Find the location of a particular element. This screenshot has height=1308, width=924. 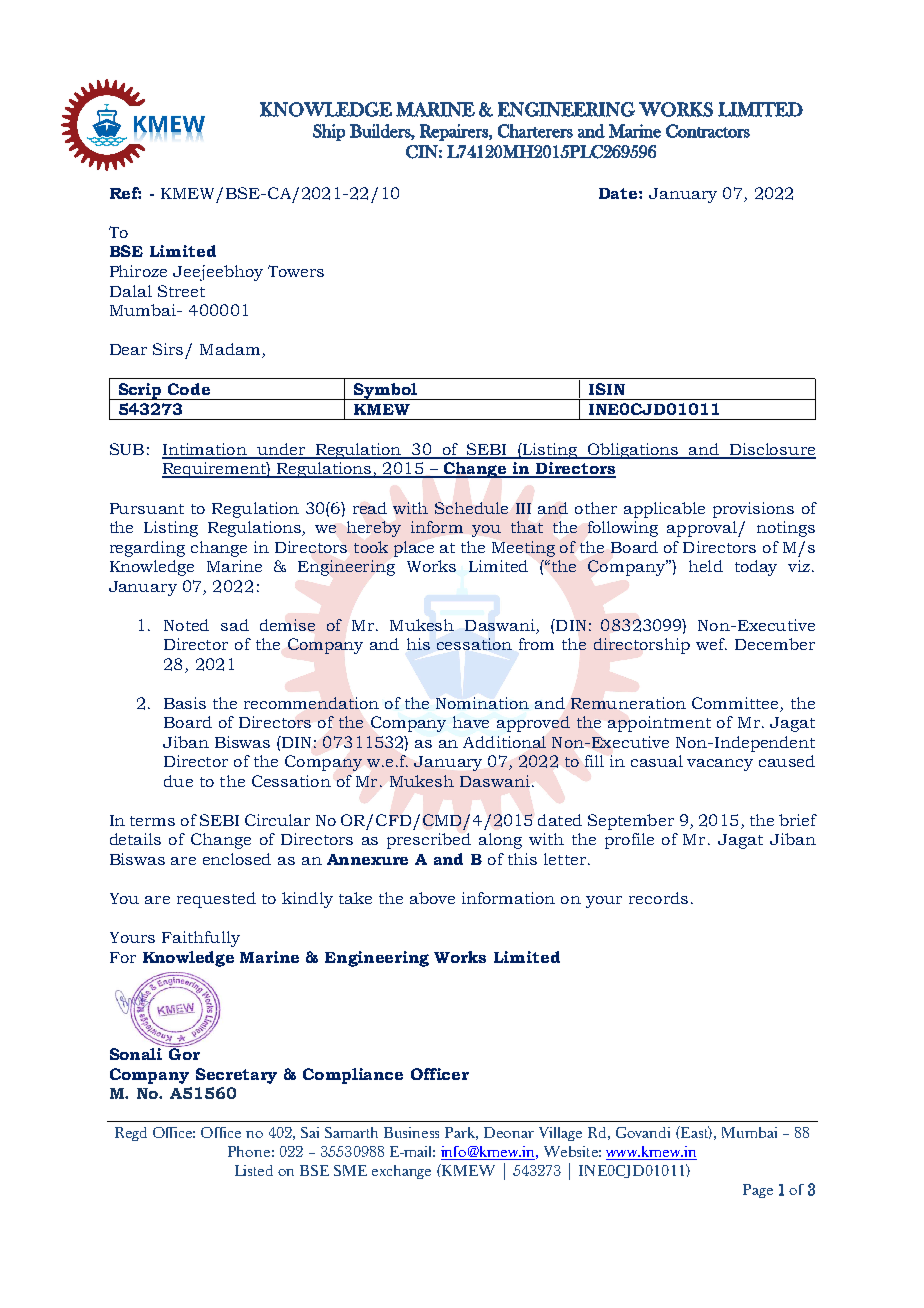

Intimation is located at coordinates (205, 450).
